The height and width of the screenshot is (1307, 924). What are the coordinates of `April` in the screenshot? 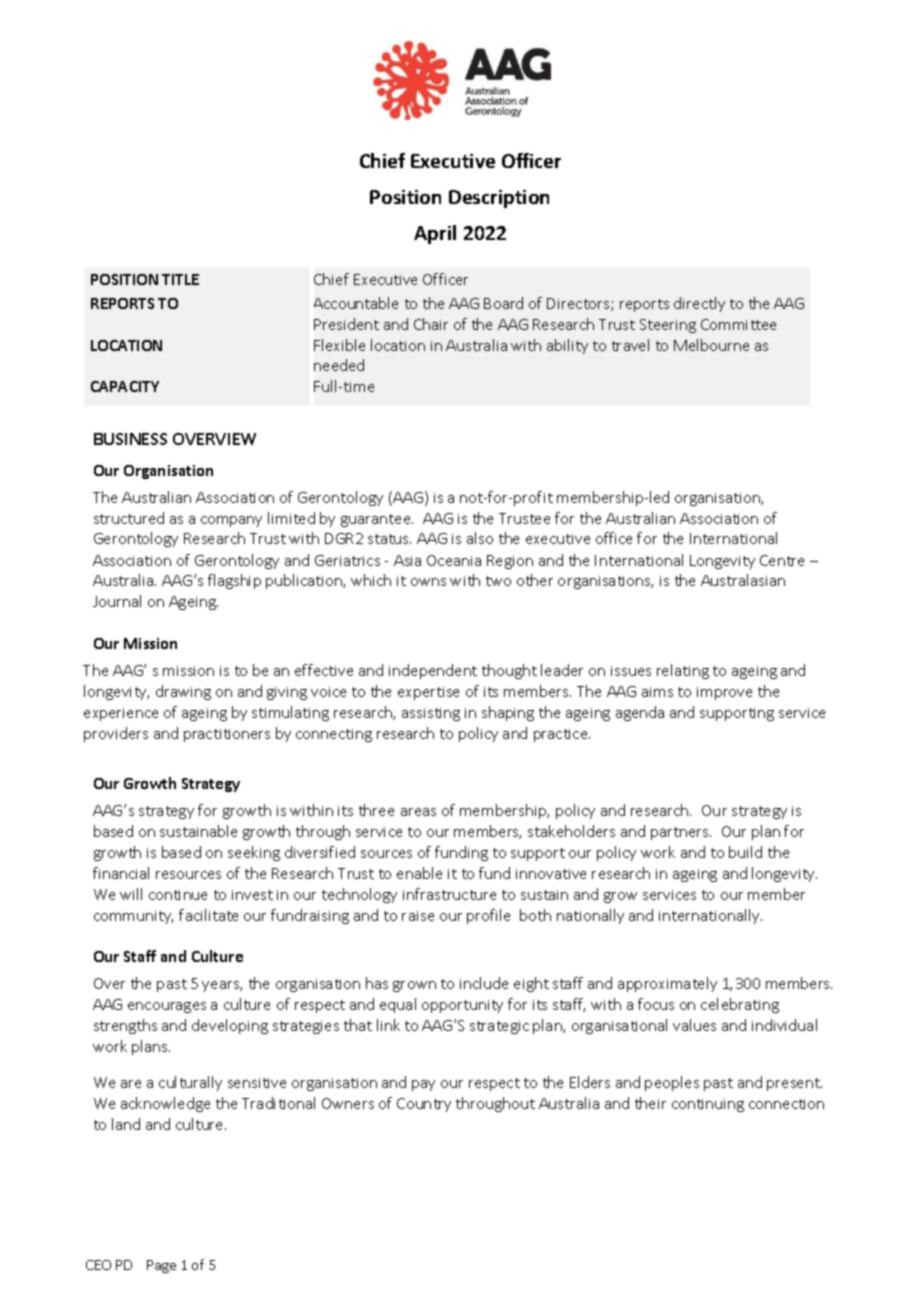 It's located at (435, 234).
